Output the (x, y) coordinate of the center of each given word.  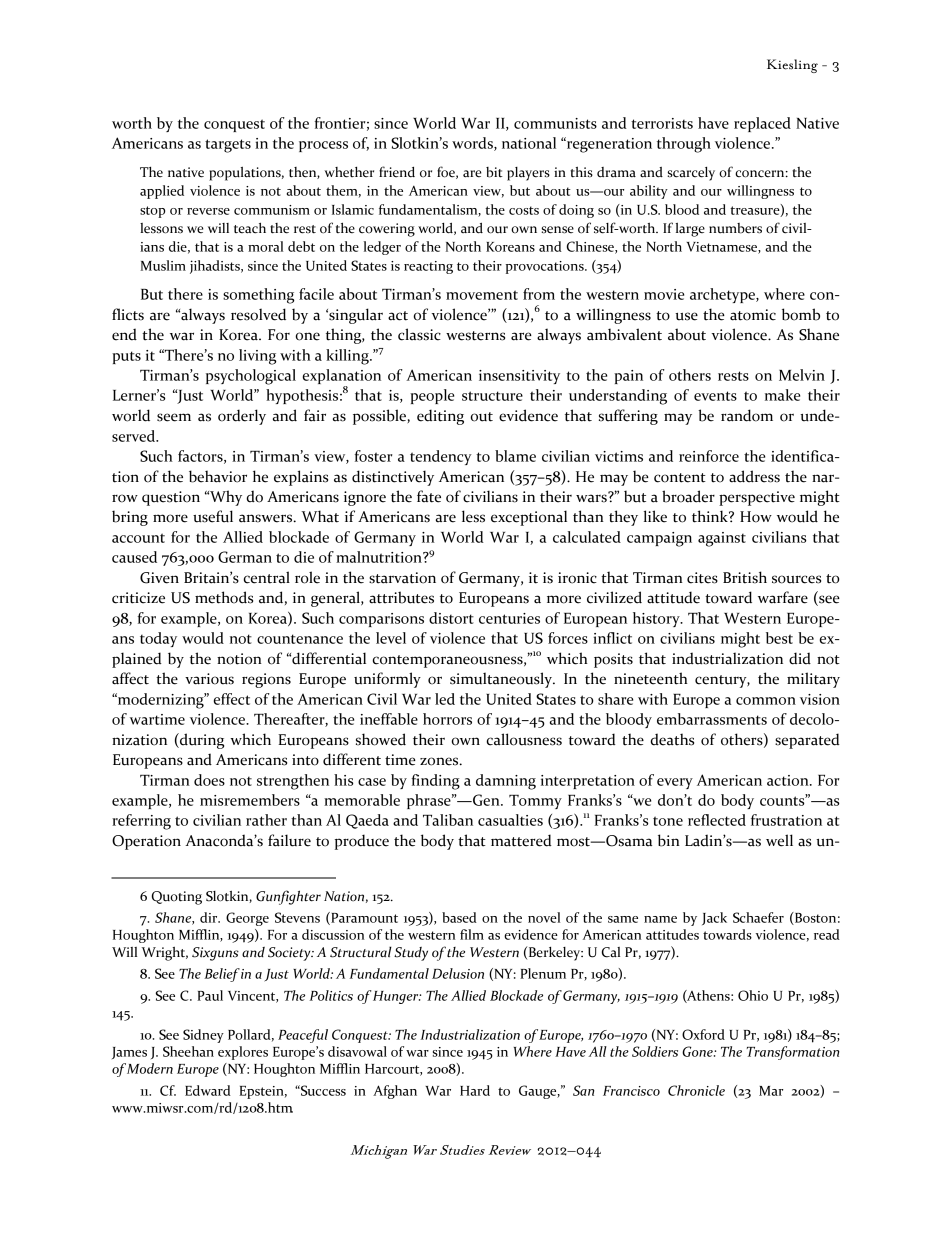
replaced (762, 124)
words (473, 144)
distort (451, 618)
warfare (783, 597)
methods (224, 597)
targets (228, 146)
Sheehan (188, 1051)
